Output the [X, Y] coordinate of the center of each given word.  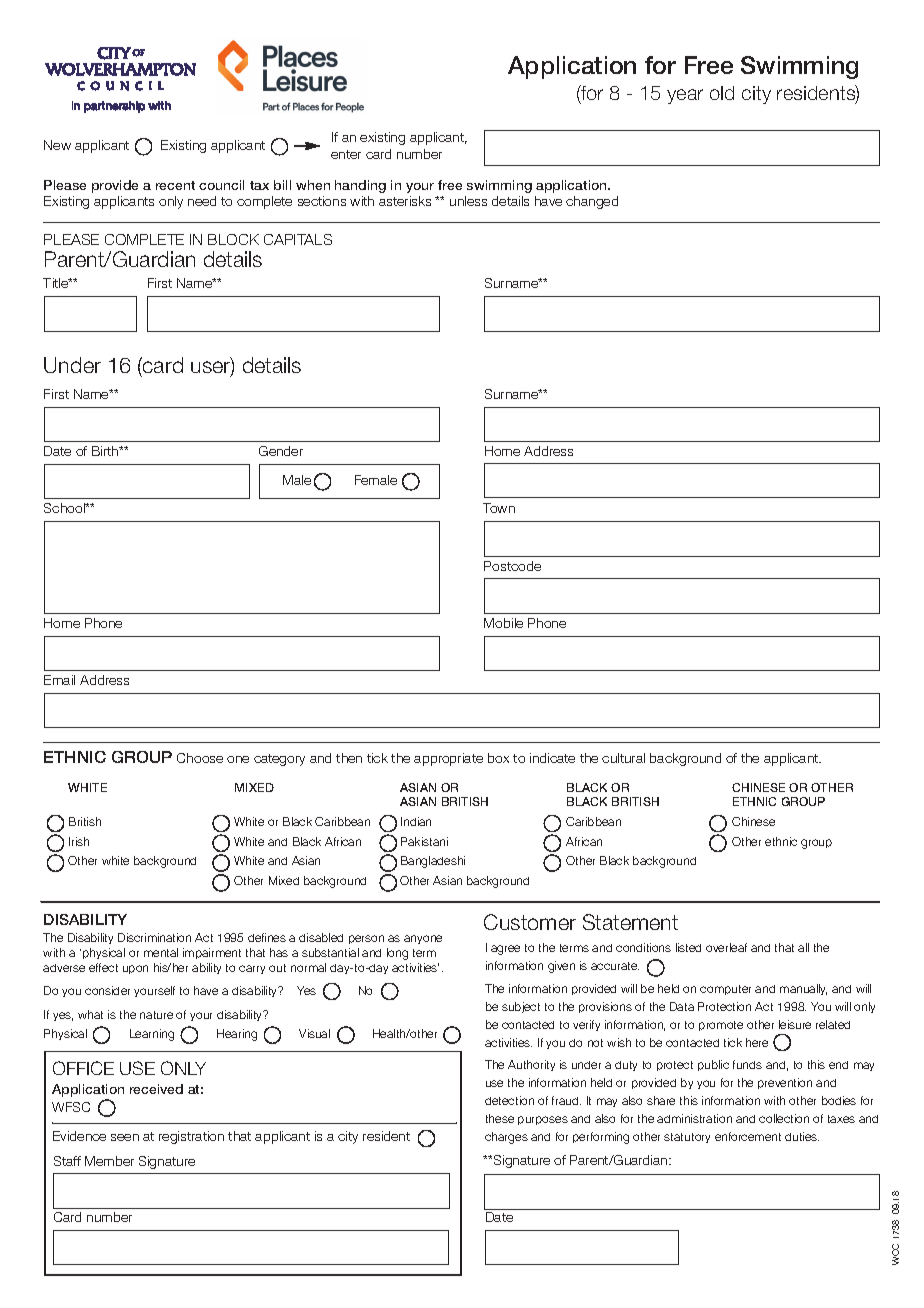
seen [125, 1137]
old [722, 93]
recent [175, 185]
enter [346, 154]
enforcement [748, 1136]
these [500, 1118]
